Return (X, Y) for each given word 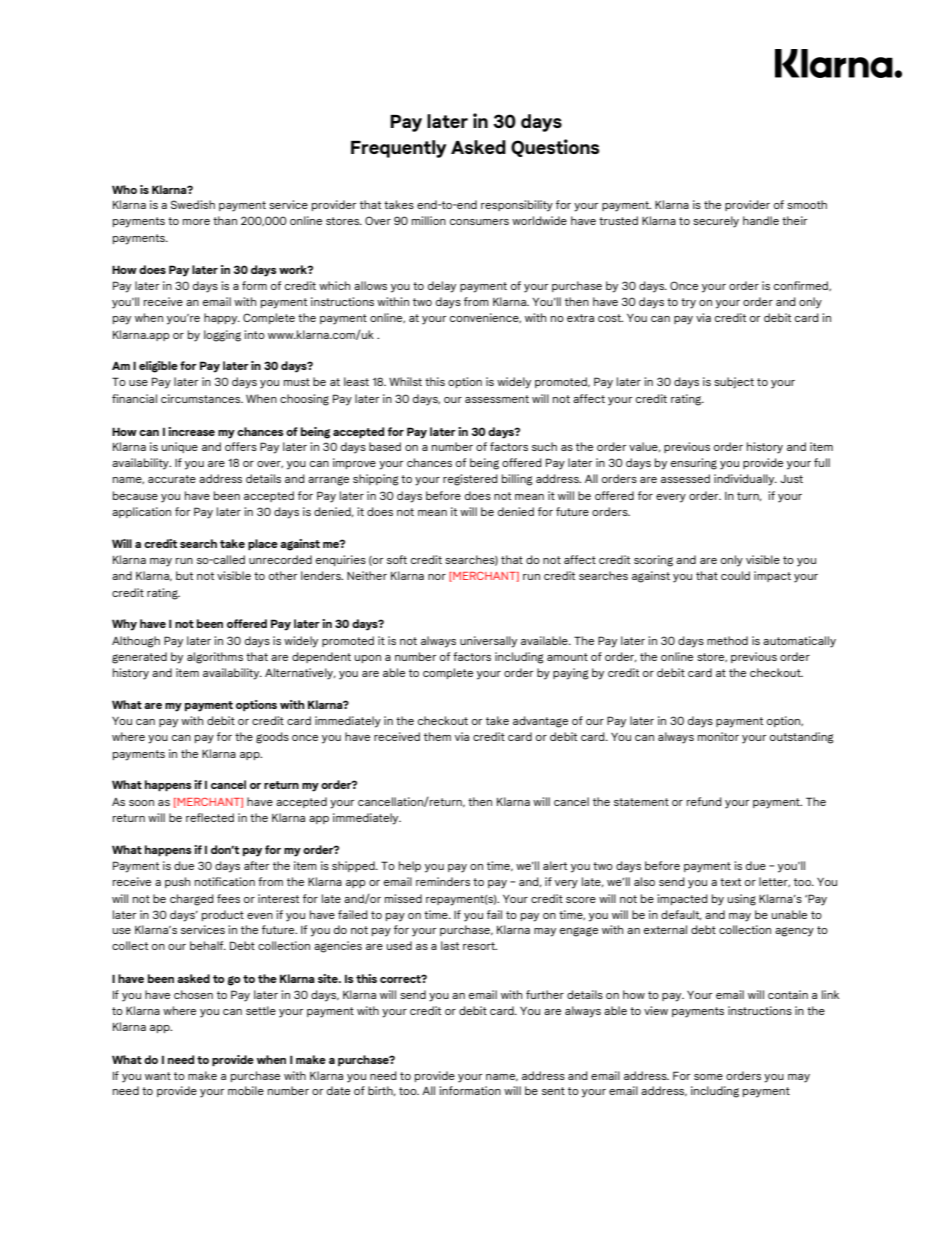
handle (761, 220)
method (727, 640)
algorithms (215, 658)
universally (488, 642)
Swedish (193, 204)
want (158, 1076)
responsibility (517, 206)
